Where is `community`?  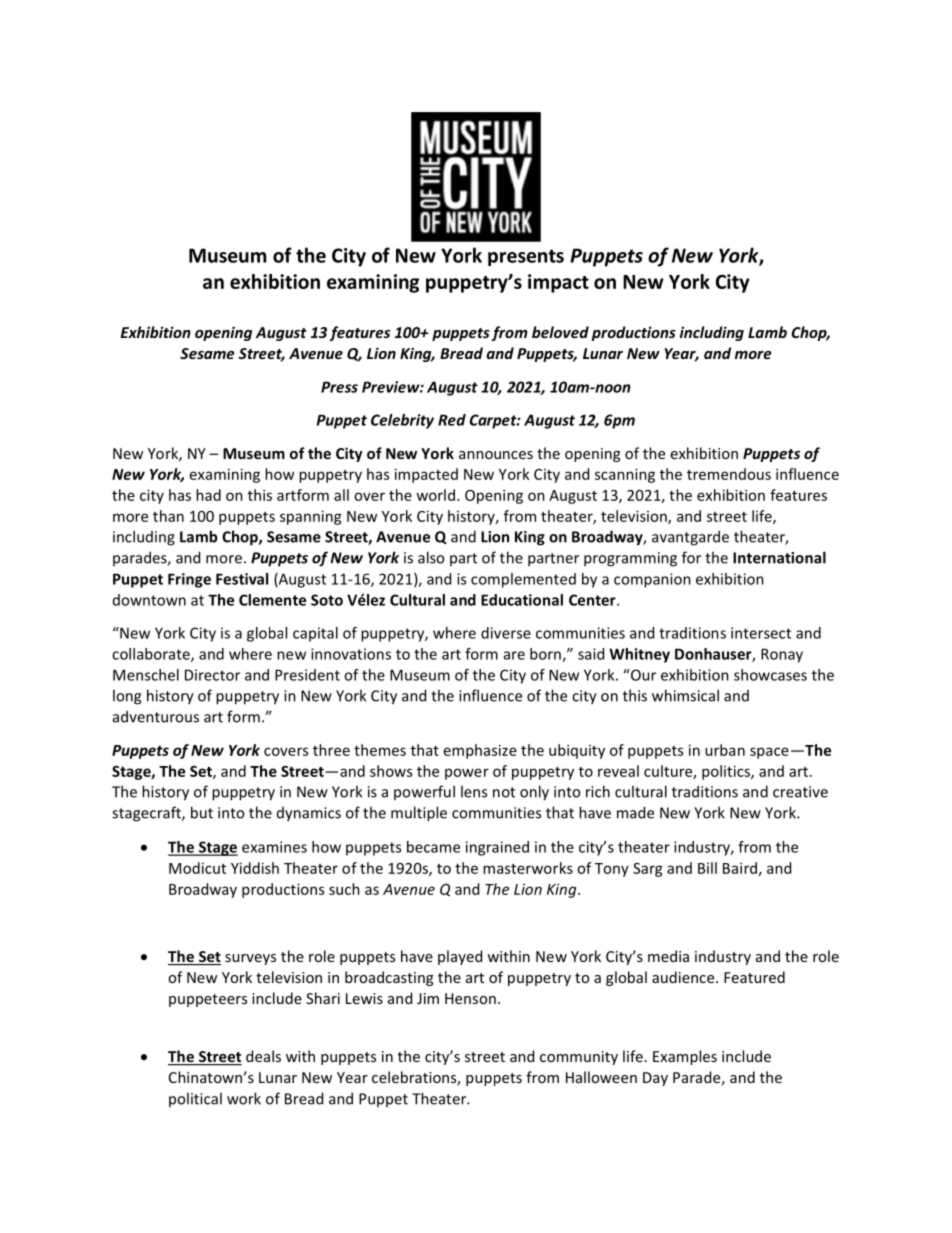
community is located at coordinates (579, 1058).
